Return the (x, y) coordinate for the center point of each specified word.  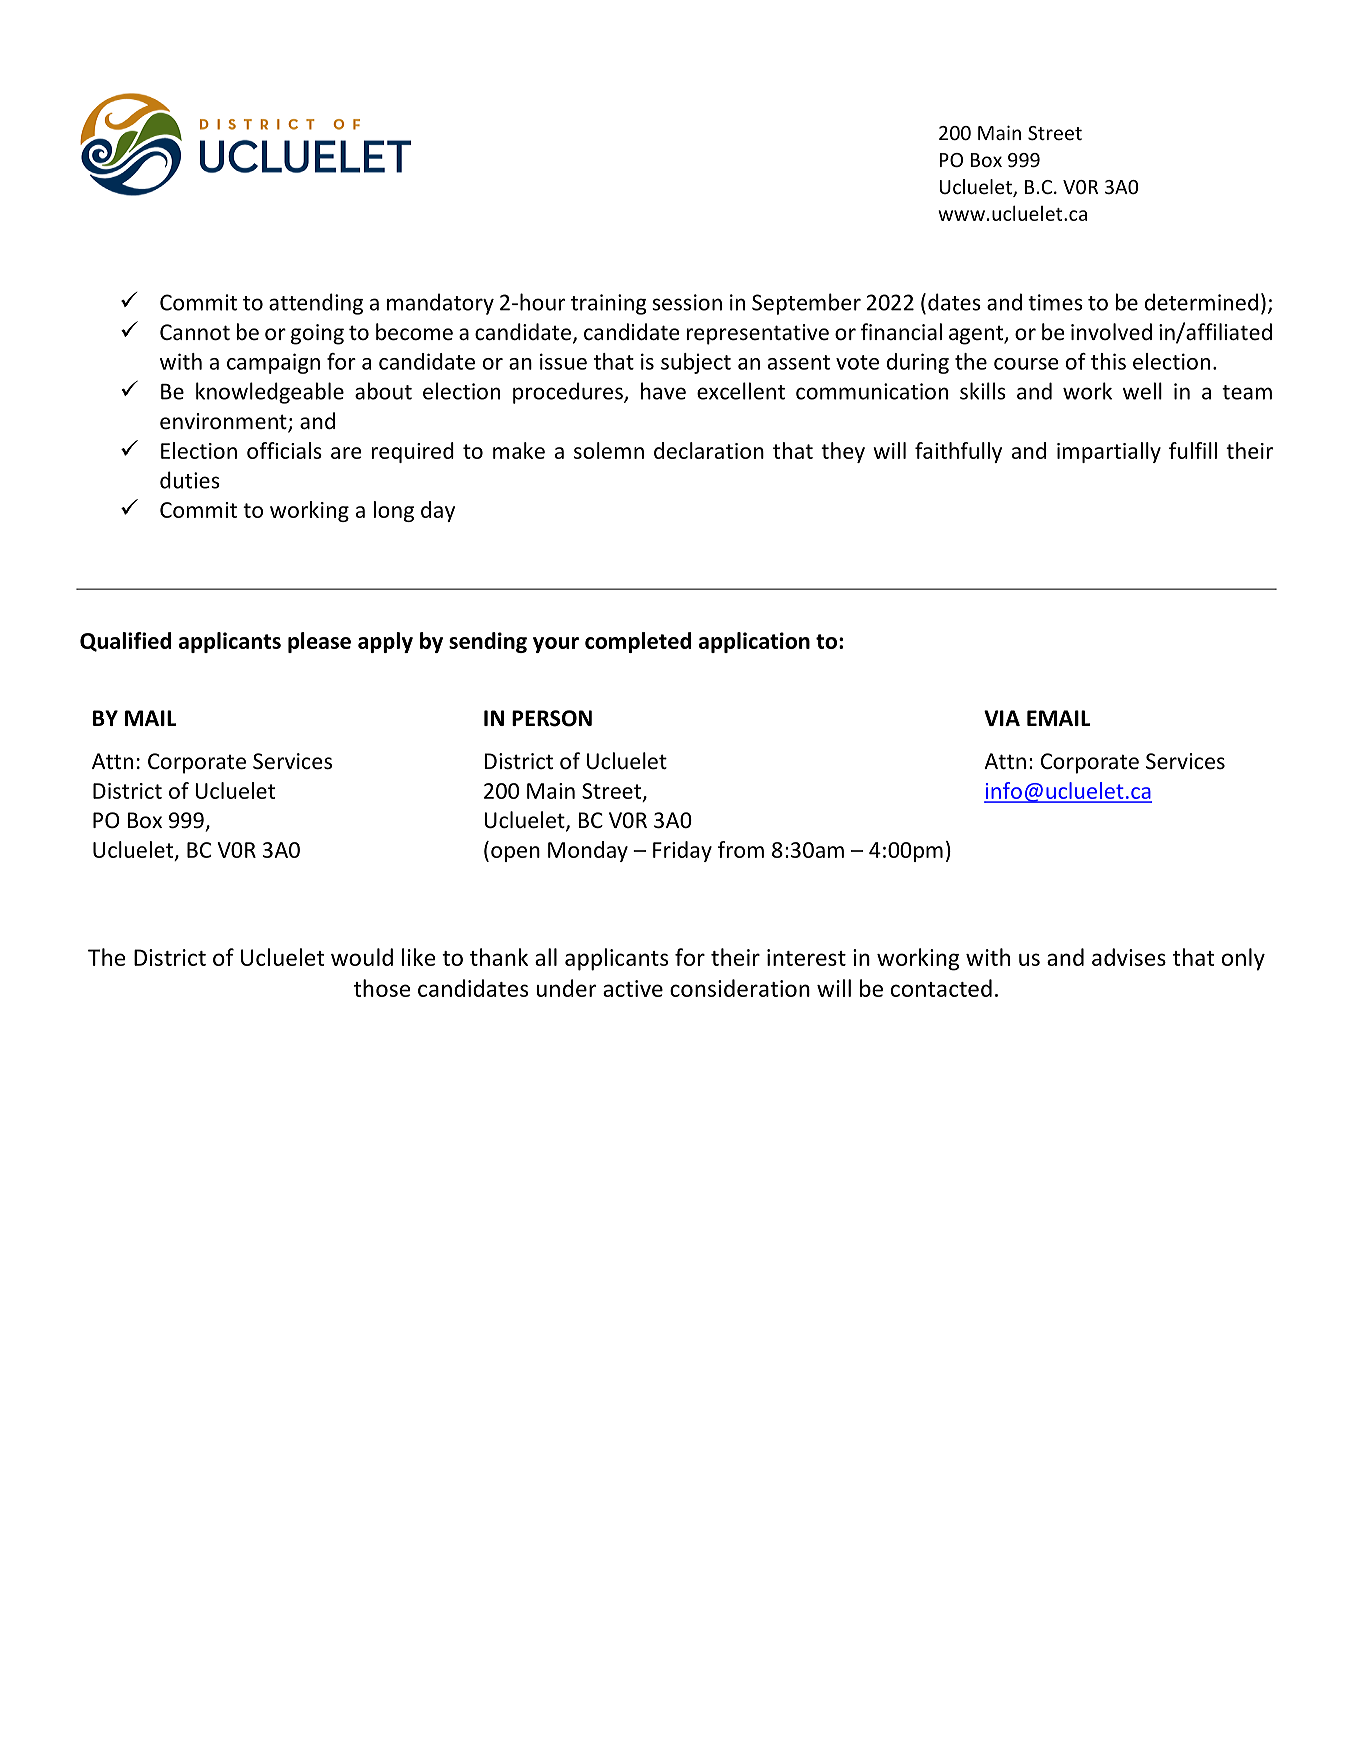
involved (1111, 331)
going (317, 334)
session (687, 302)
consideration (740, 988)
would (362, 957)
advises (1129, 957)
